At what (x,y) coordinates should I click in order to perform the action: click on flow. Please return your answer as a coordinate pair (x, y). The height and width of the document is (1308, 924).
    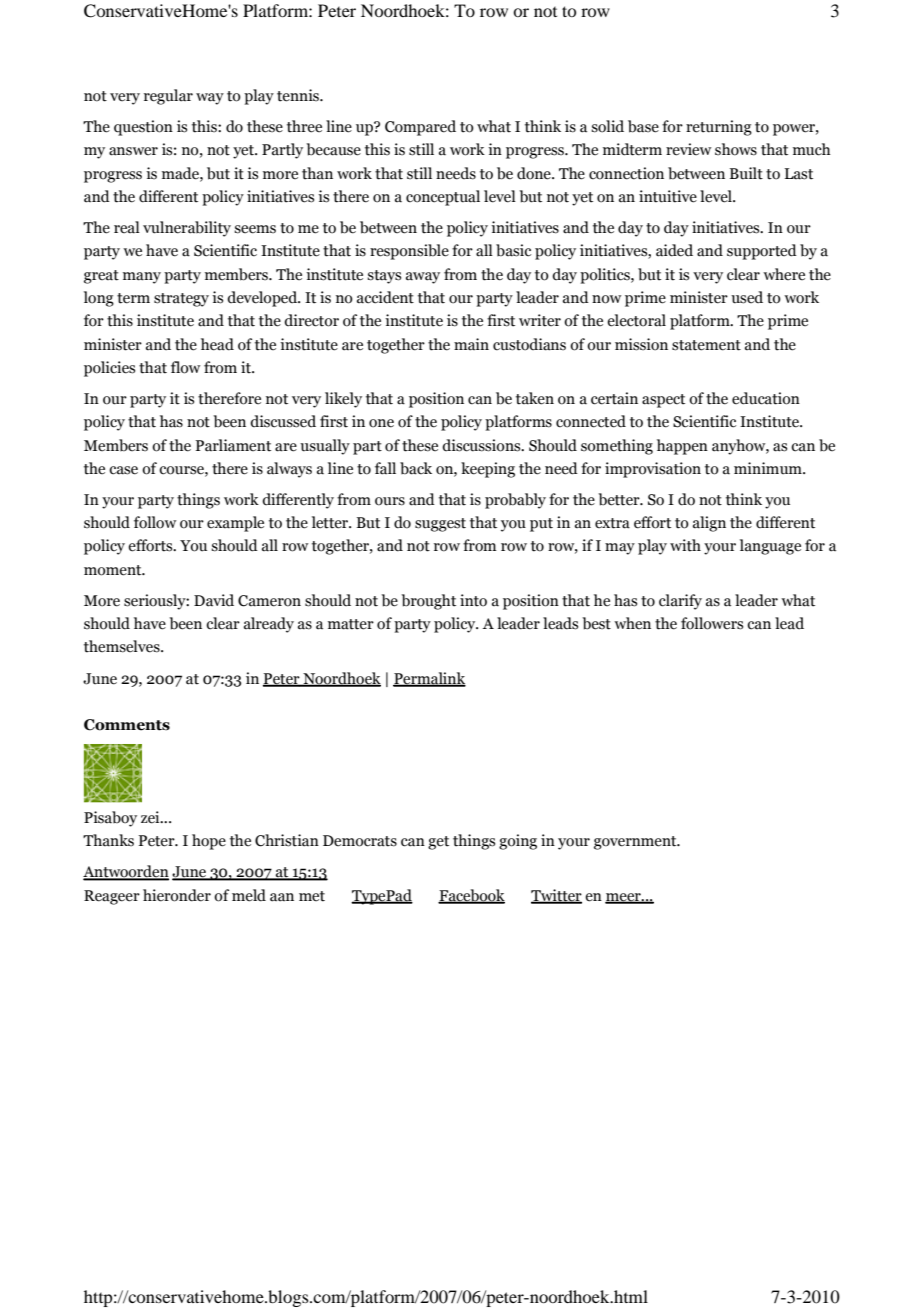
    Looking at the image, I should click on (185, 367).
